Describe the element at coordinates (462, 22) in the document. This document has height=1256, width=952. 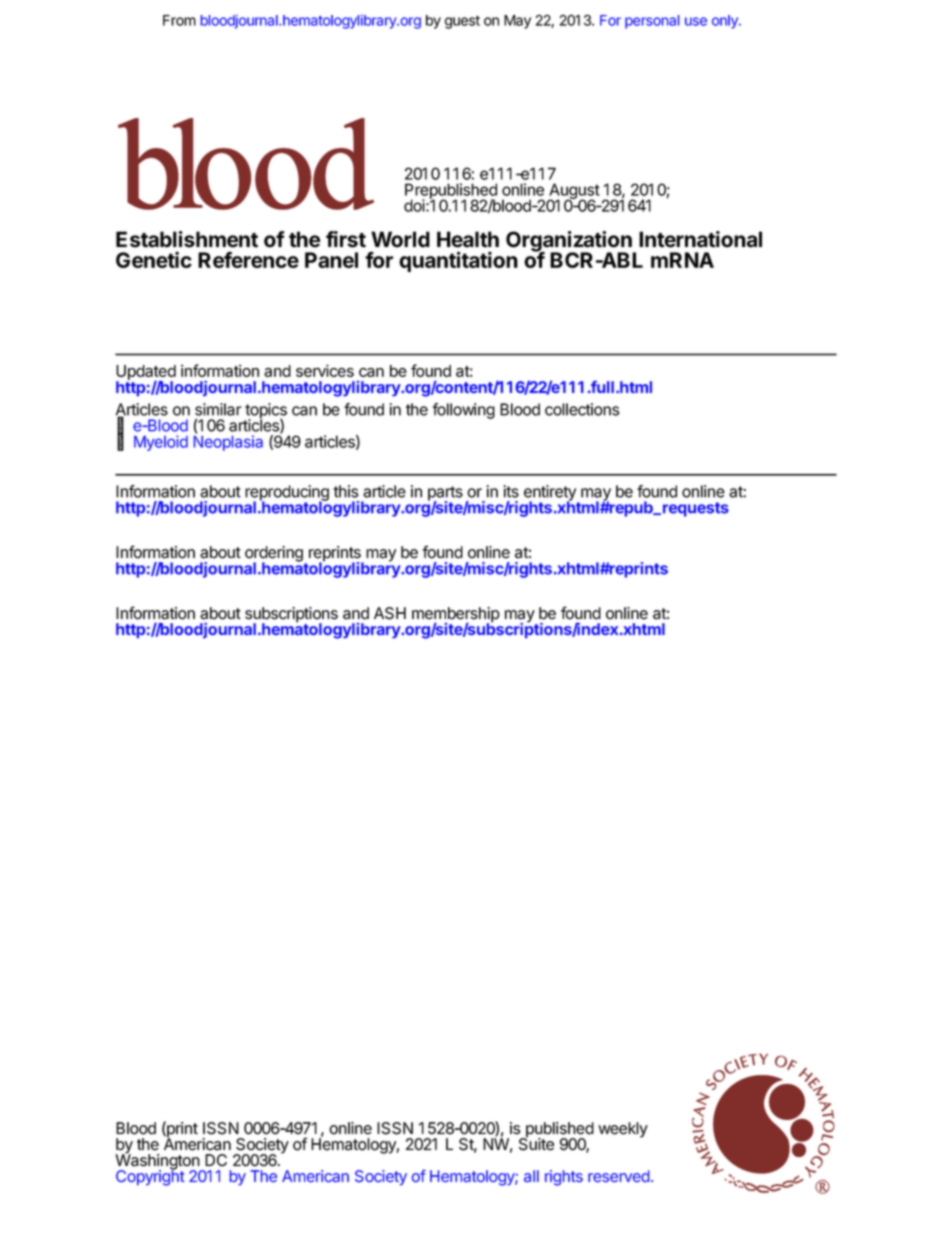
I see `guest` at that location.
